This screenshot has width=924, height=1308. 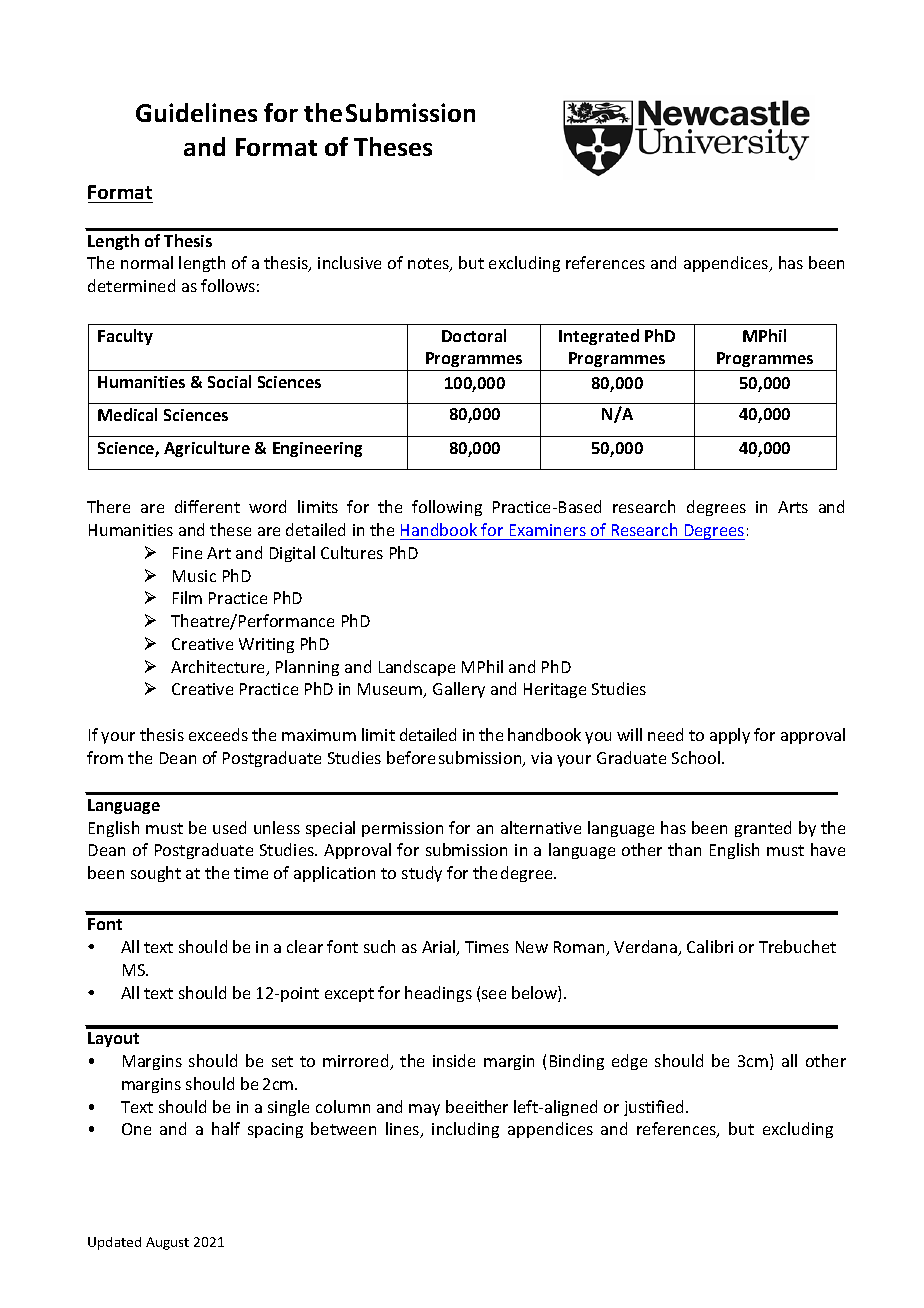 I want to click on Calibri, so click(x=710, y=946).
